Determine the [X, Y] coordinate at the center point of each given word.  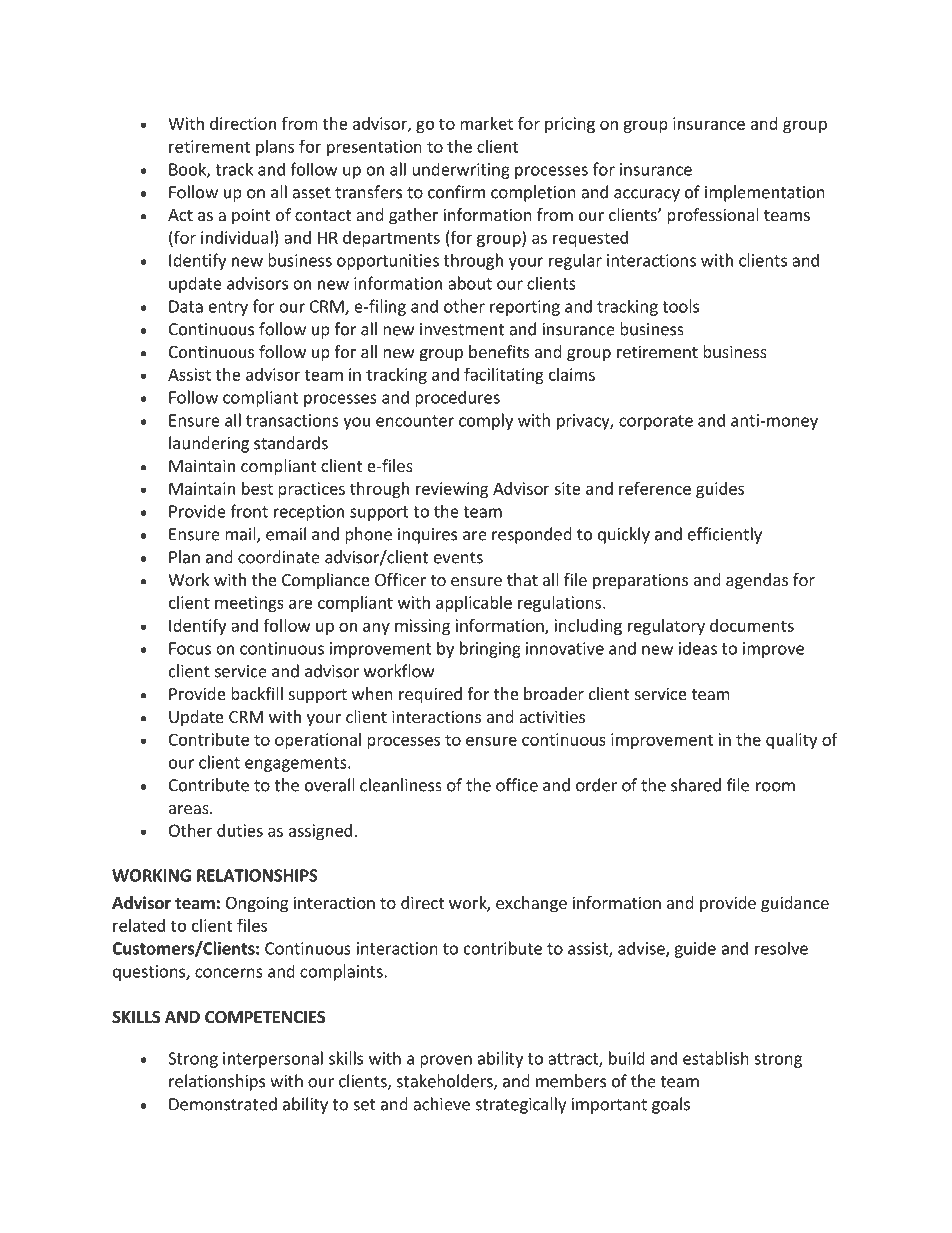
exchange [531, 904]
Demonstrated [223, 1104]
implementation [765, 193]
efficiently [725, 535]
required [430, 695]
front [249, 511]
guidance [795, 904]
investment [462, 329]
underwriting [461, 170]
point [251, 216]
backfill [257, 693]
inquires [427, 536]
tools [680, 306]
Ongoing [257, 904]
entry [228, 308]
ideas [698, 648]
